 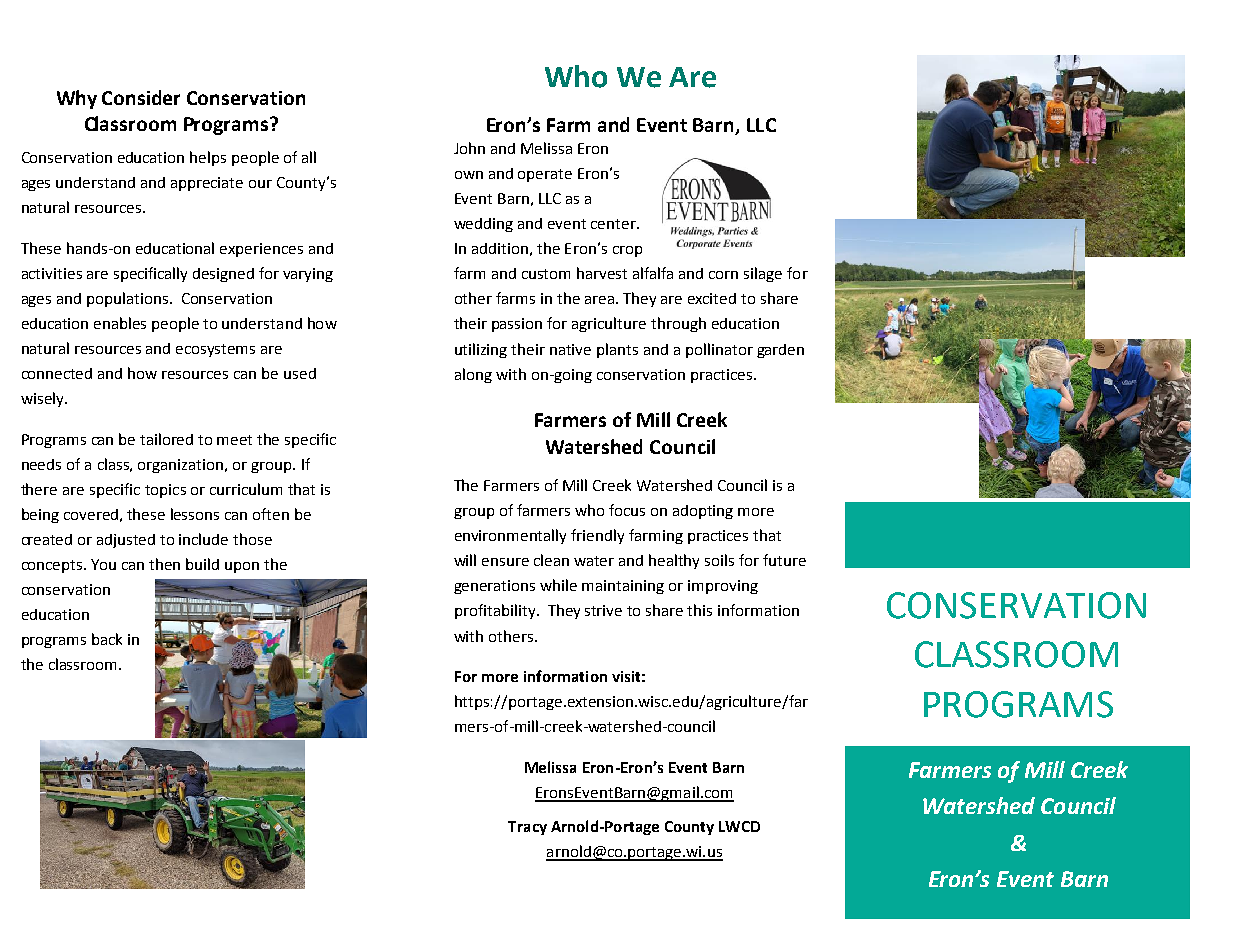 I want to click on this, so click(x=699, y=610).
